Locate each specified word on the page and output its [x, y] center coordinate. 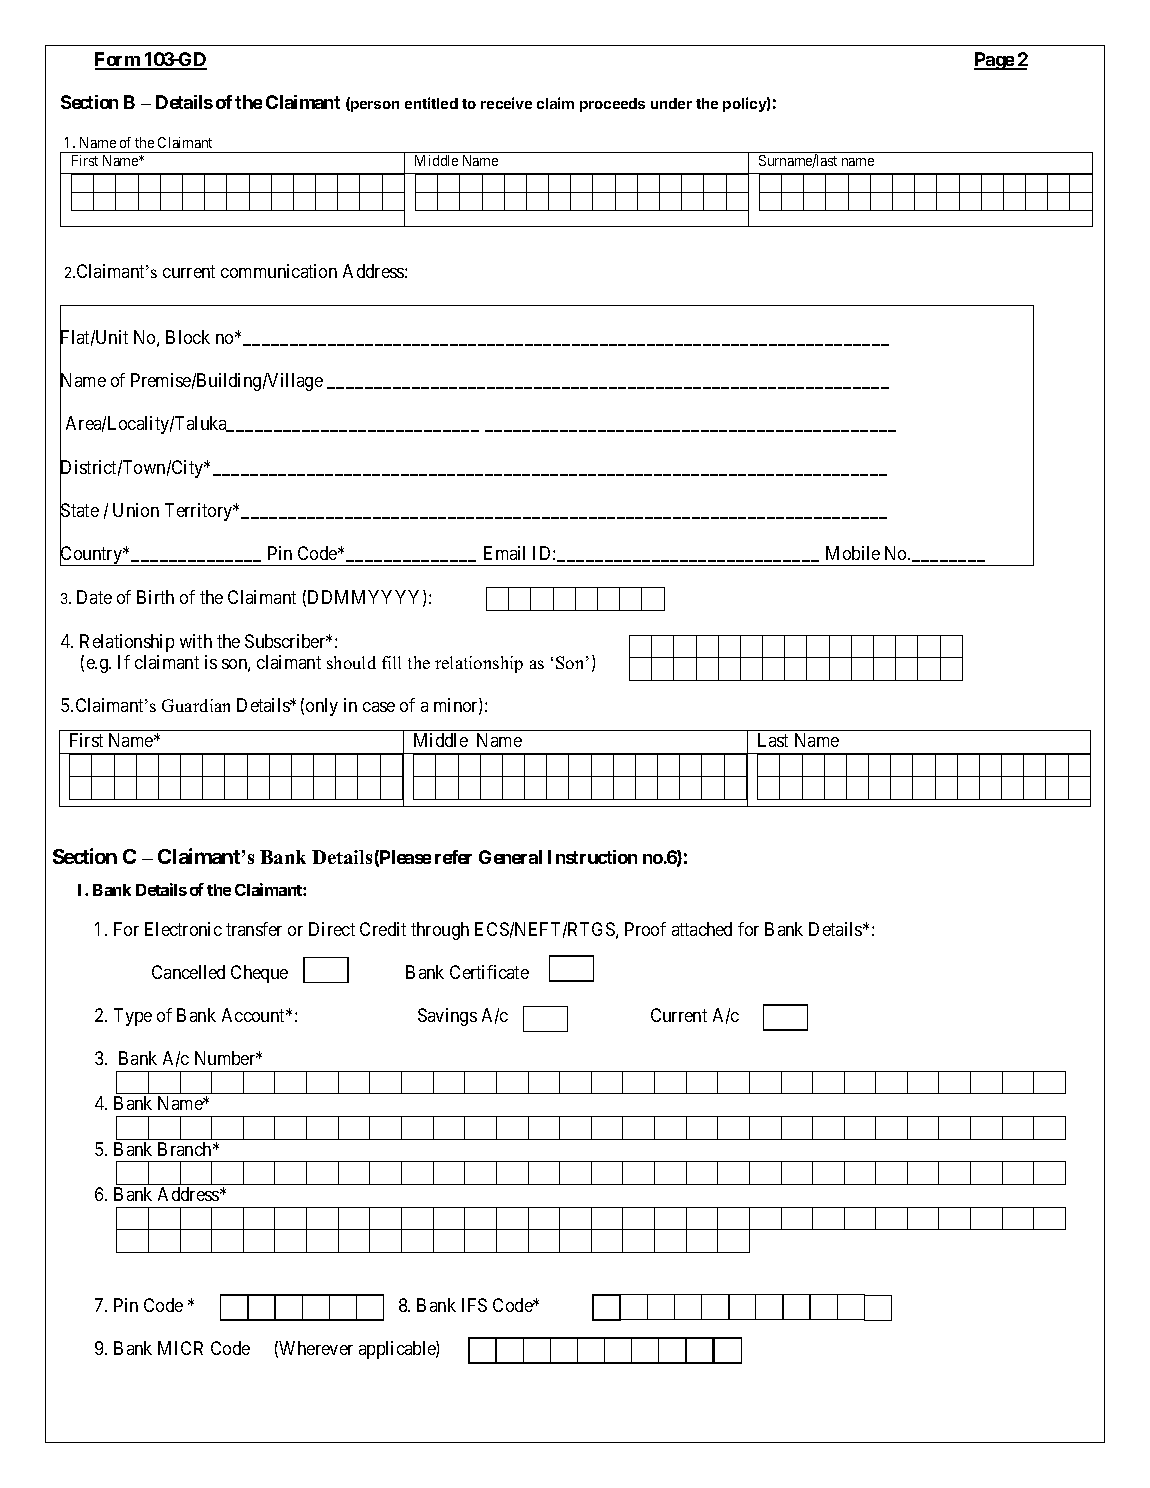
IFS [474, 1305]
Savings [447, 1017]
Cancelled [188, 972]
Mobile [853, 553]
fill [391, 662]
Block [188, 337]
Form [118, 60]
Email [504, 553]
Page [994, 61]
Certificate [489, 972]
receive [506, 103]
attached [702, 929]
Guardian [196, 705]
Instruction [592, 857]
